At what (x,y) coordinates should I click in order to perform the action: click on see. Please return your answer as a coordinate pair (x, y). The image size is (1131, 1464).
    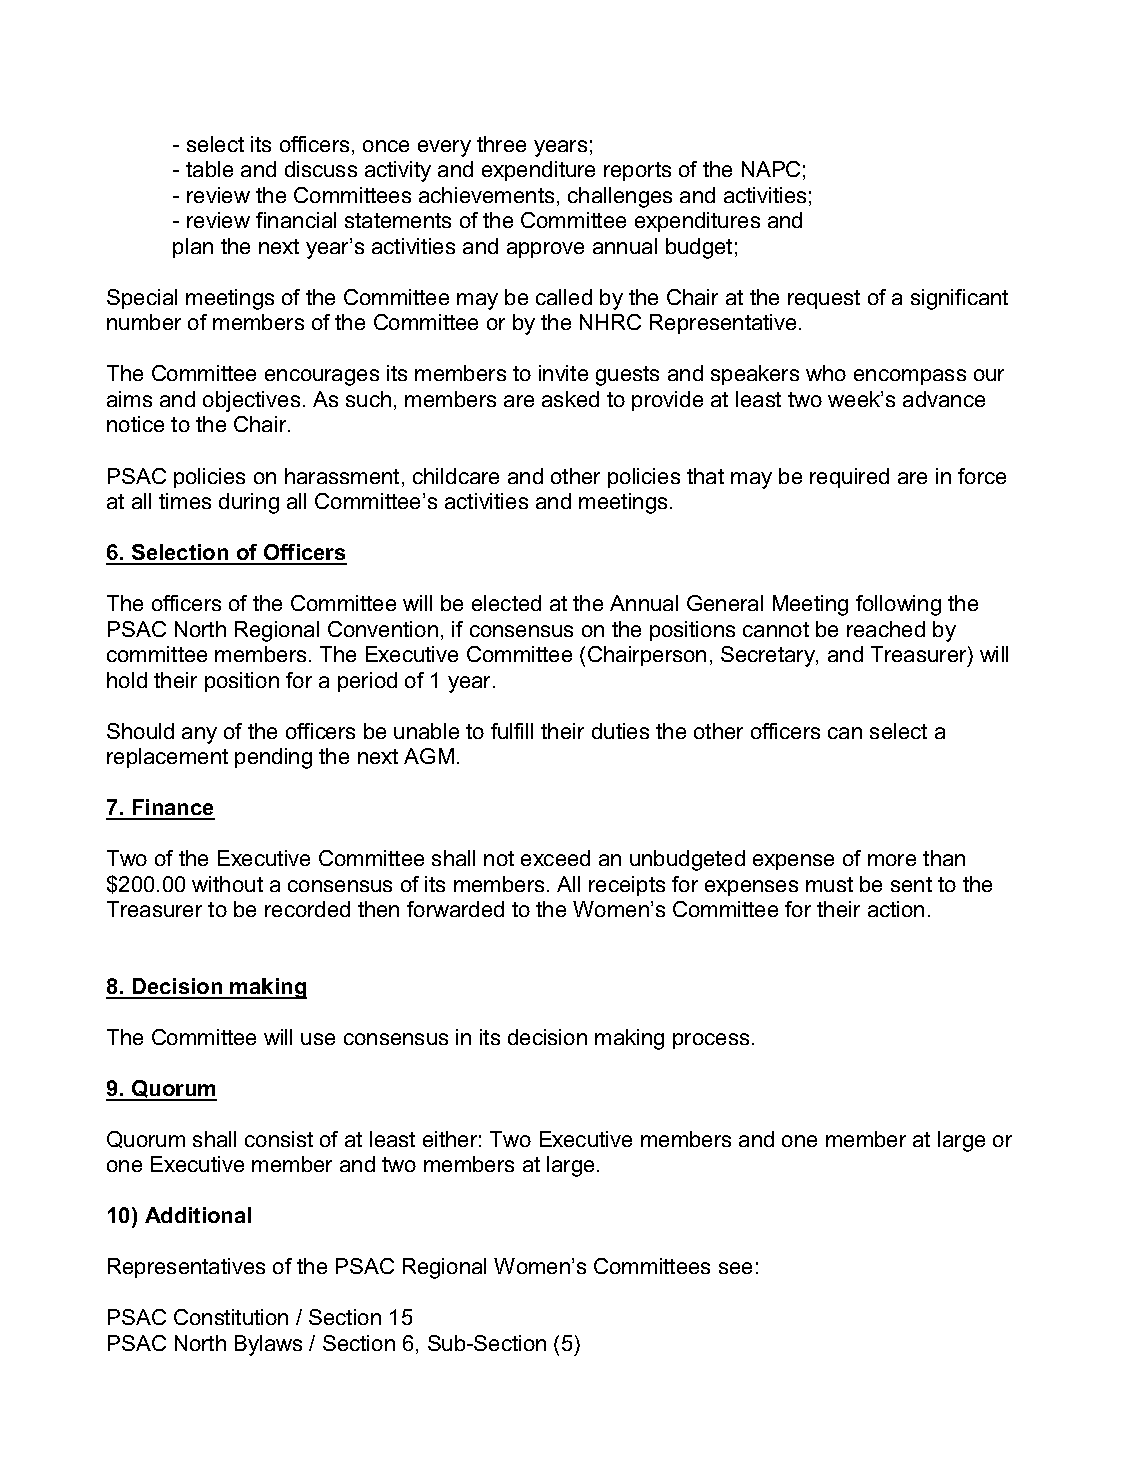
    Looking at the image, I should click on (735, 1268).
